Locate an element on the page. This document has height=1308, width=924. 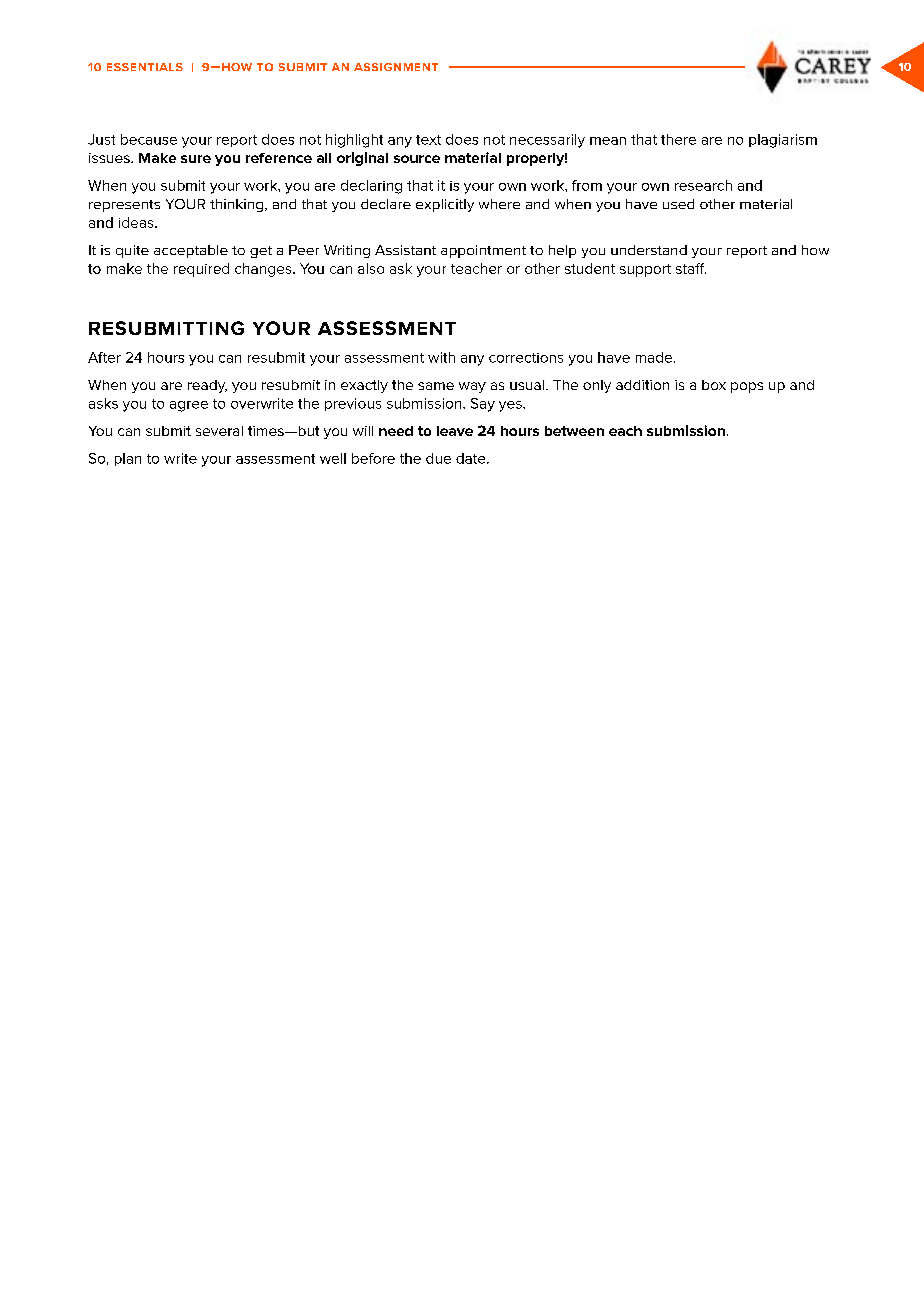
ESSENTIALS is located at coordinates (145, 67).
